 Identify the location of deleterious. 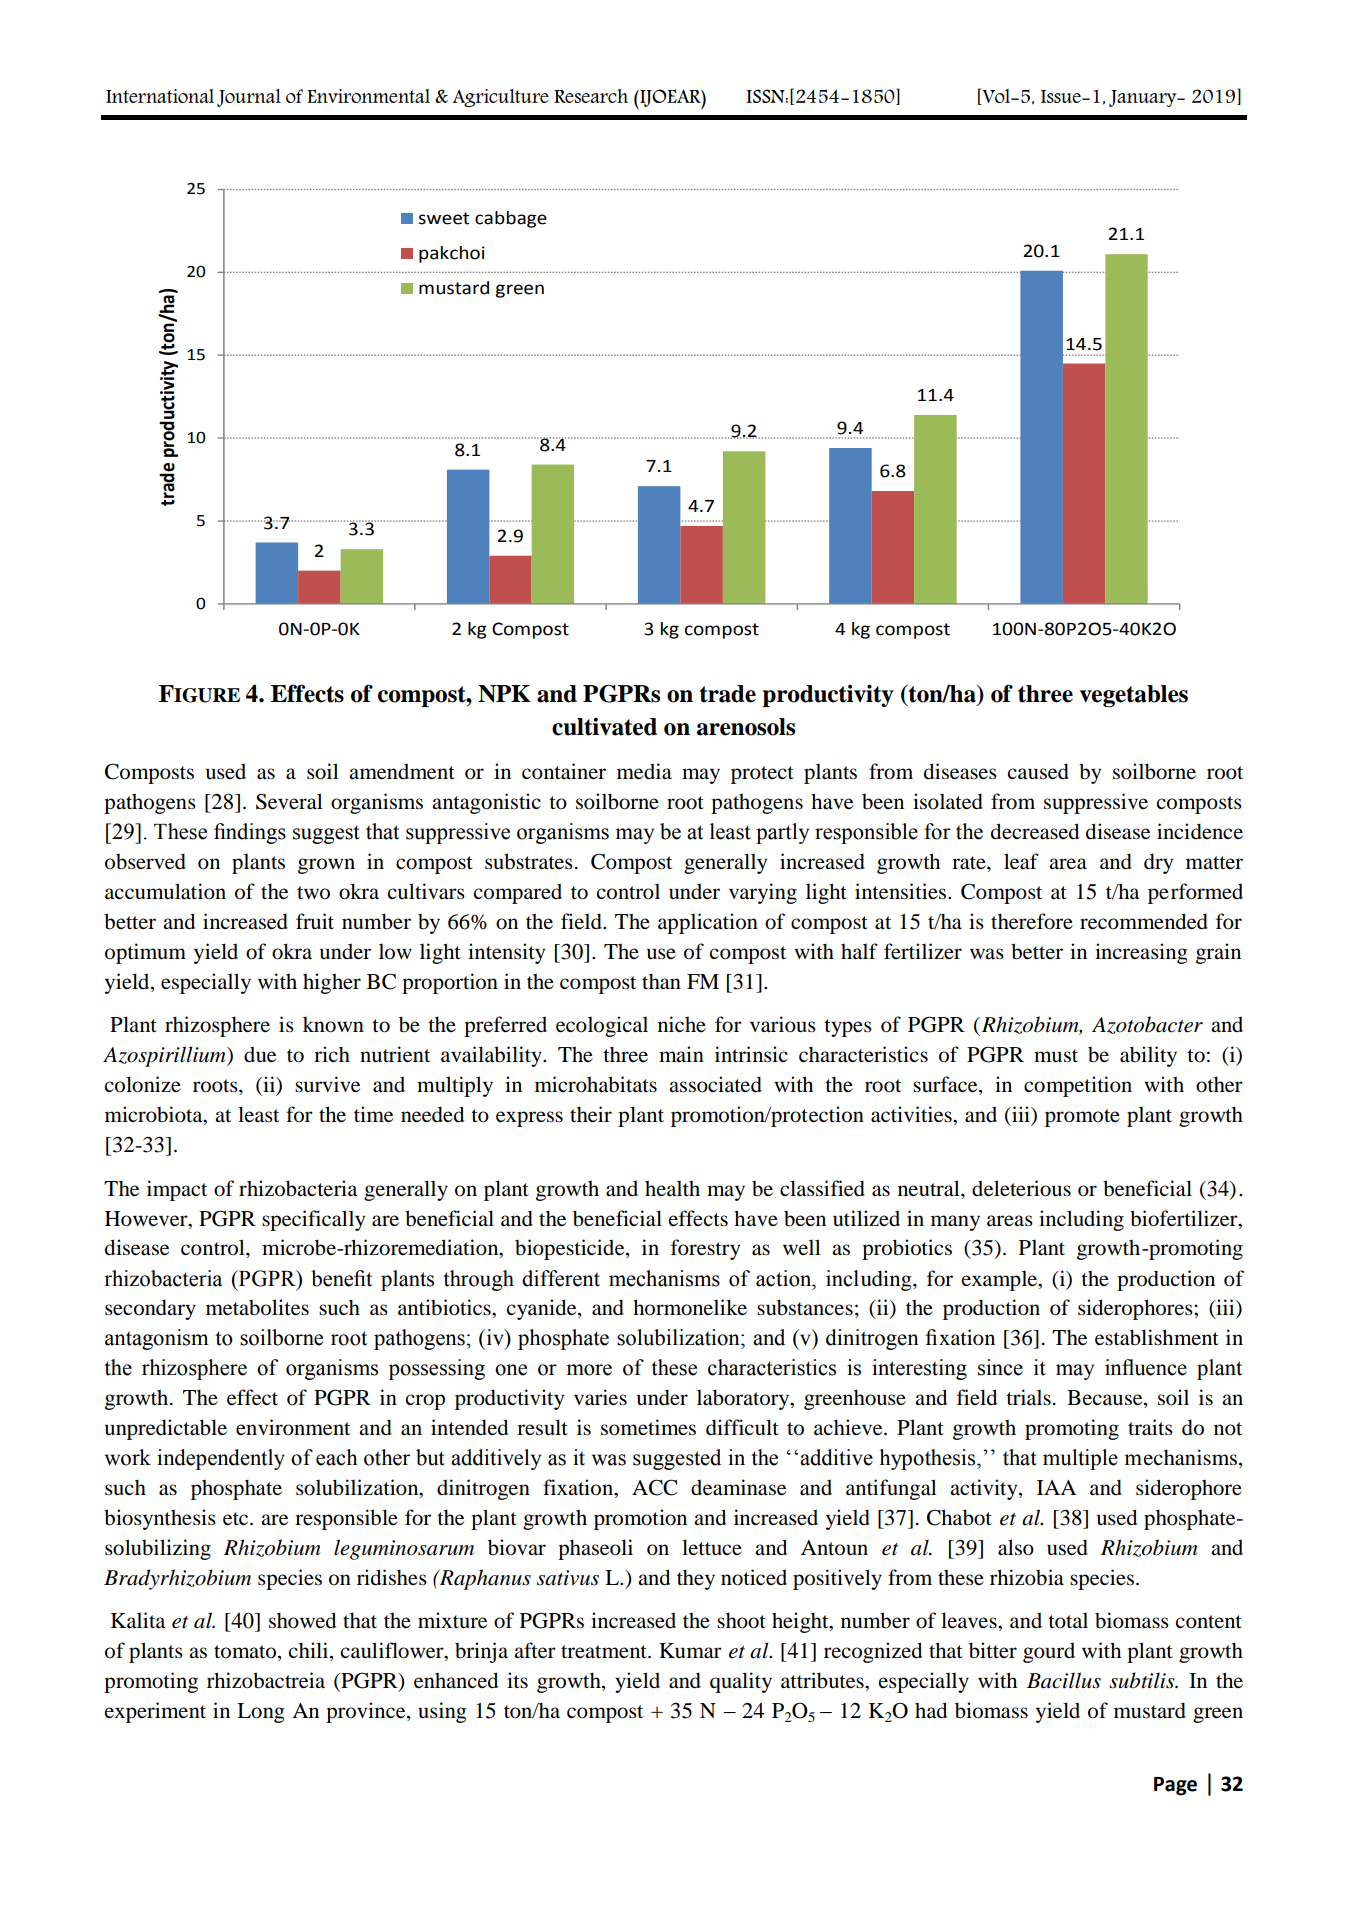
(1021, 1188).
